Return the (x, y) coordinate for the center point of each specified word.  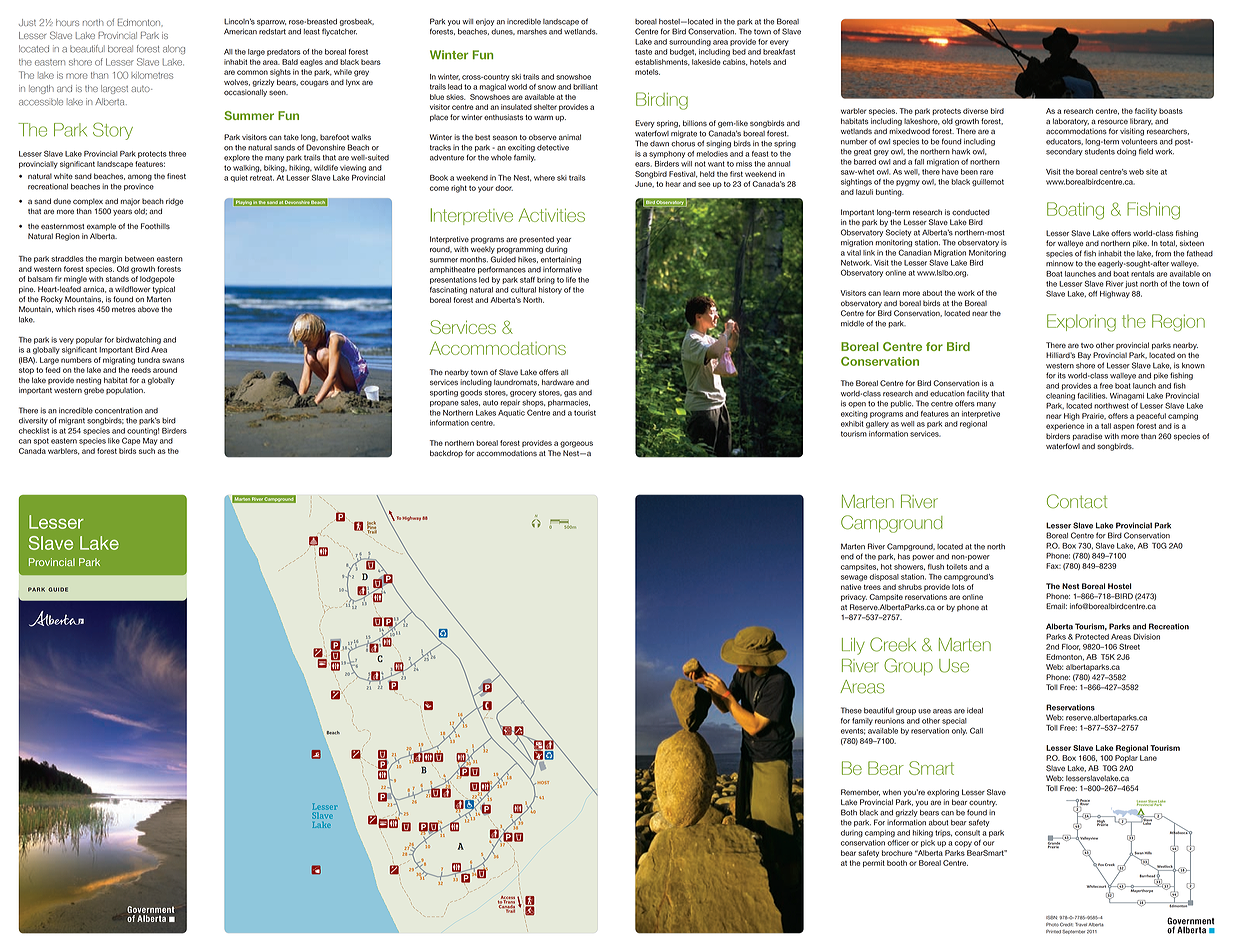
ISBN (1051, 918)
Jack (371, 524)
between (139, 259)
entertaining (561, 260)
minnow (1060, 263)
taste (643, 52)
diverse (975, 111)
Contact (1077, 501)
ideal (975, 711)
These (851, 710)
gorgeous (576, 444)
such (147, 451)
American (240, 31)
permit (874, 863)
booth (897, 863)
